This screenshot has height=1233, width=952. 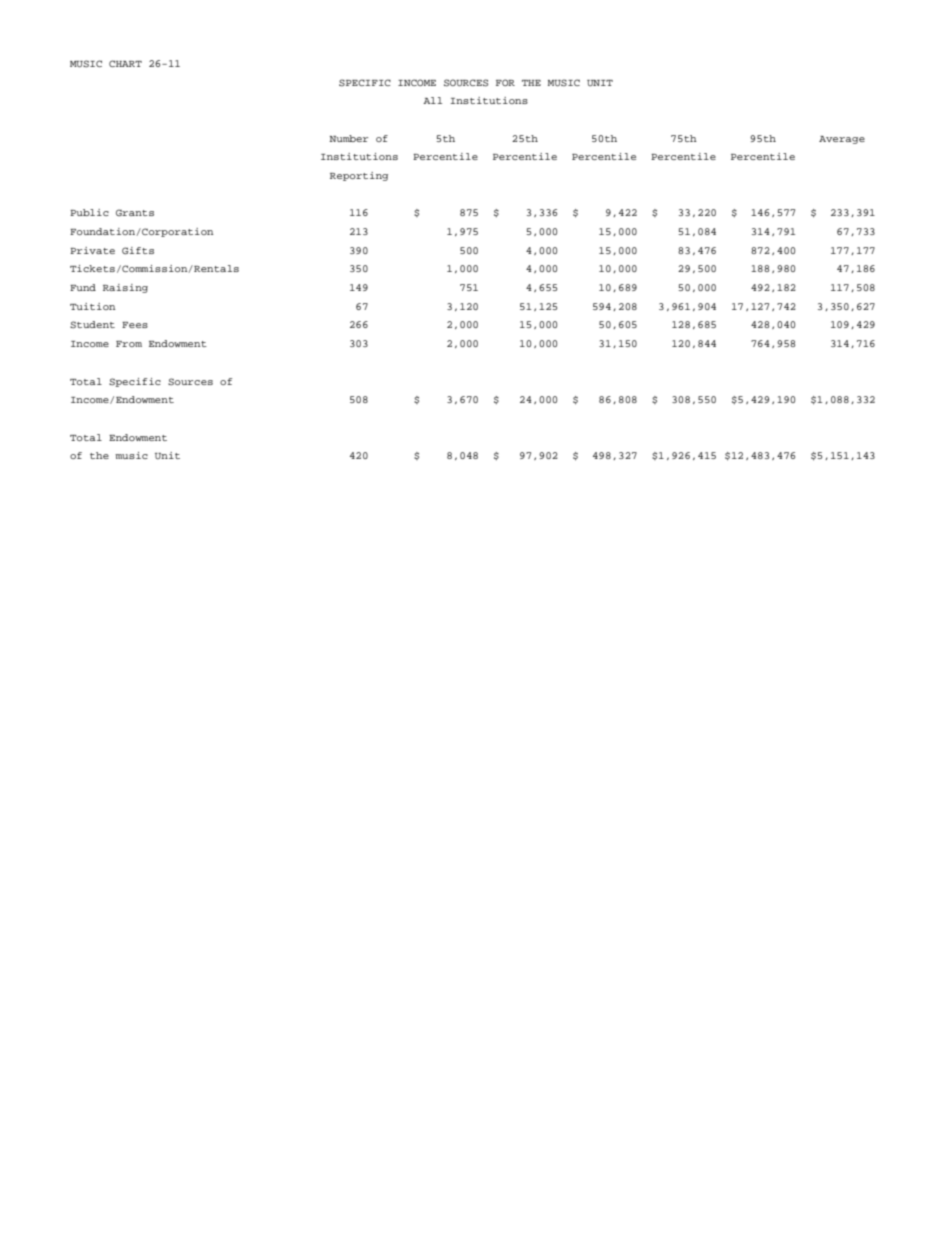 What do you see at coordinates (842, 140) in the screenshot?
I see `Average` at bounding box center [842, 140].
